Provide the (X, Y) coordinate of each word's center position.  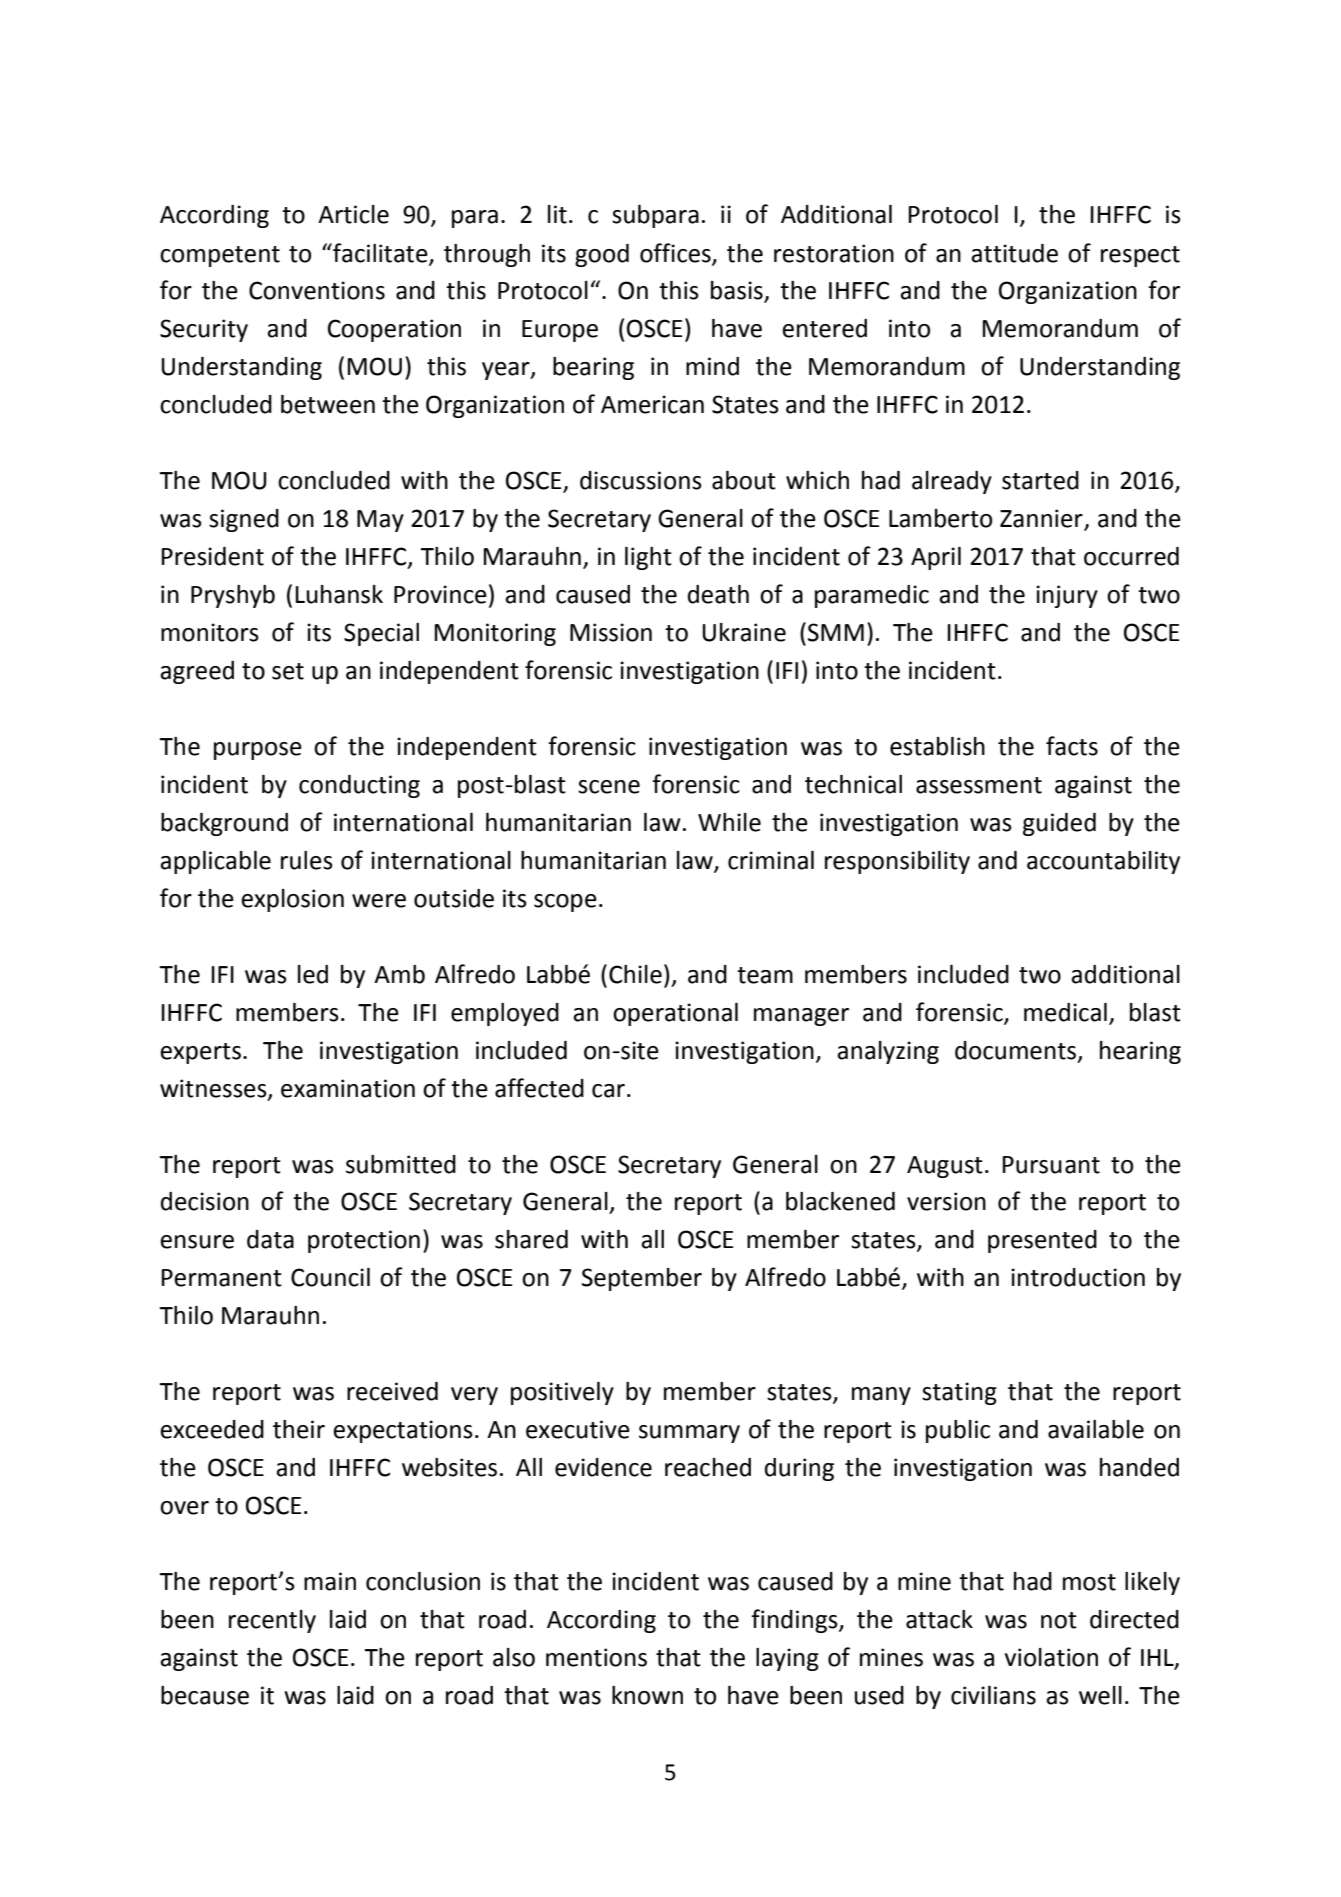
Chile (635, 974)
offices (676, 253)
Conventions (317, 290)
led (313, 974)
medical (1065, 1012)
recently (272, 1621)
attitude (1014, 253)
